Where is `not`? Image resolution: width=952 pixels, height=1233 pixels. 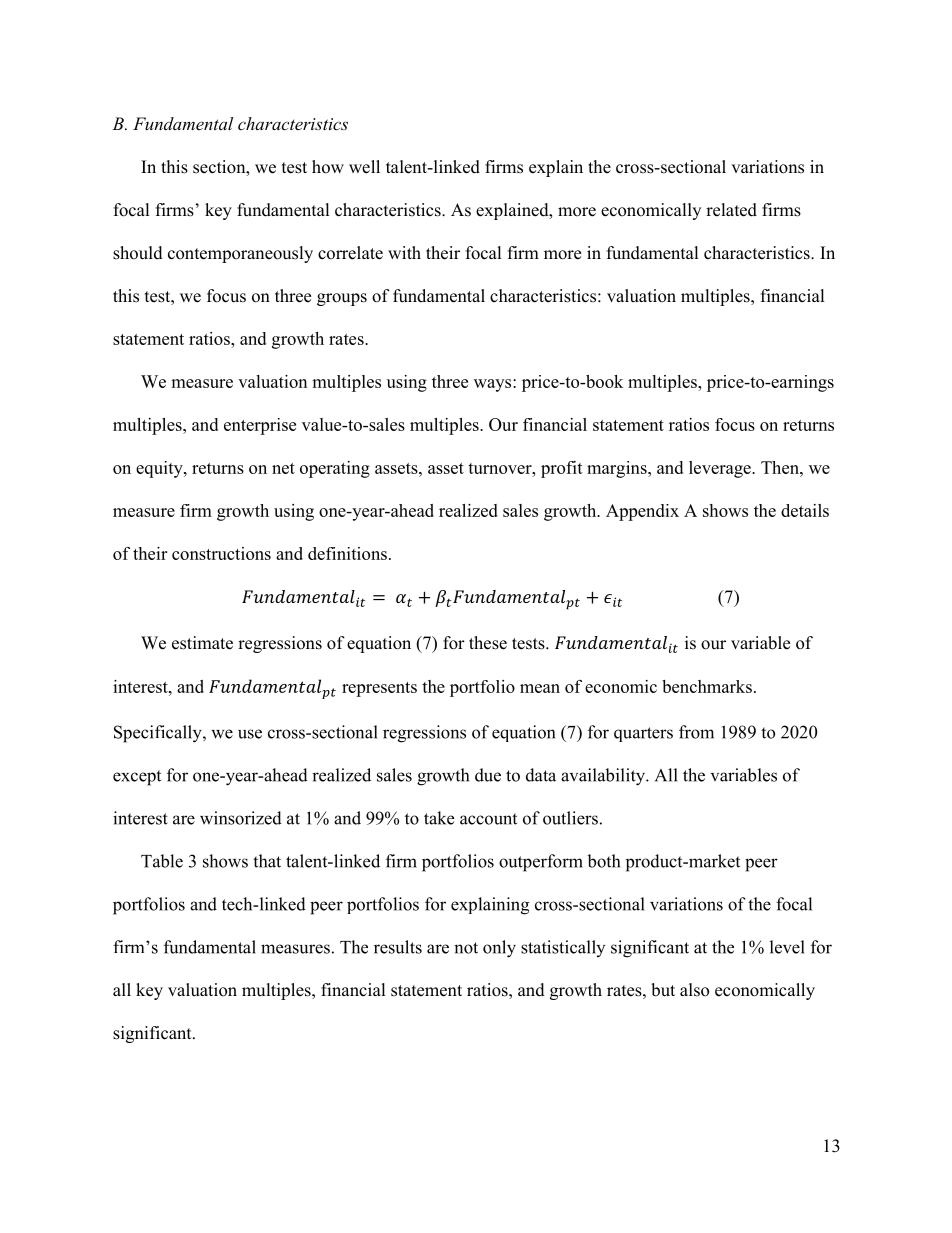 not is located at coordinates (466, 948).
